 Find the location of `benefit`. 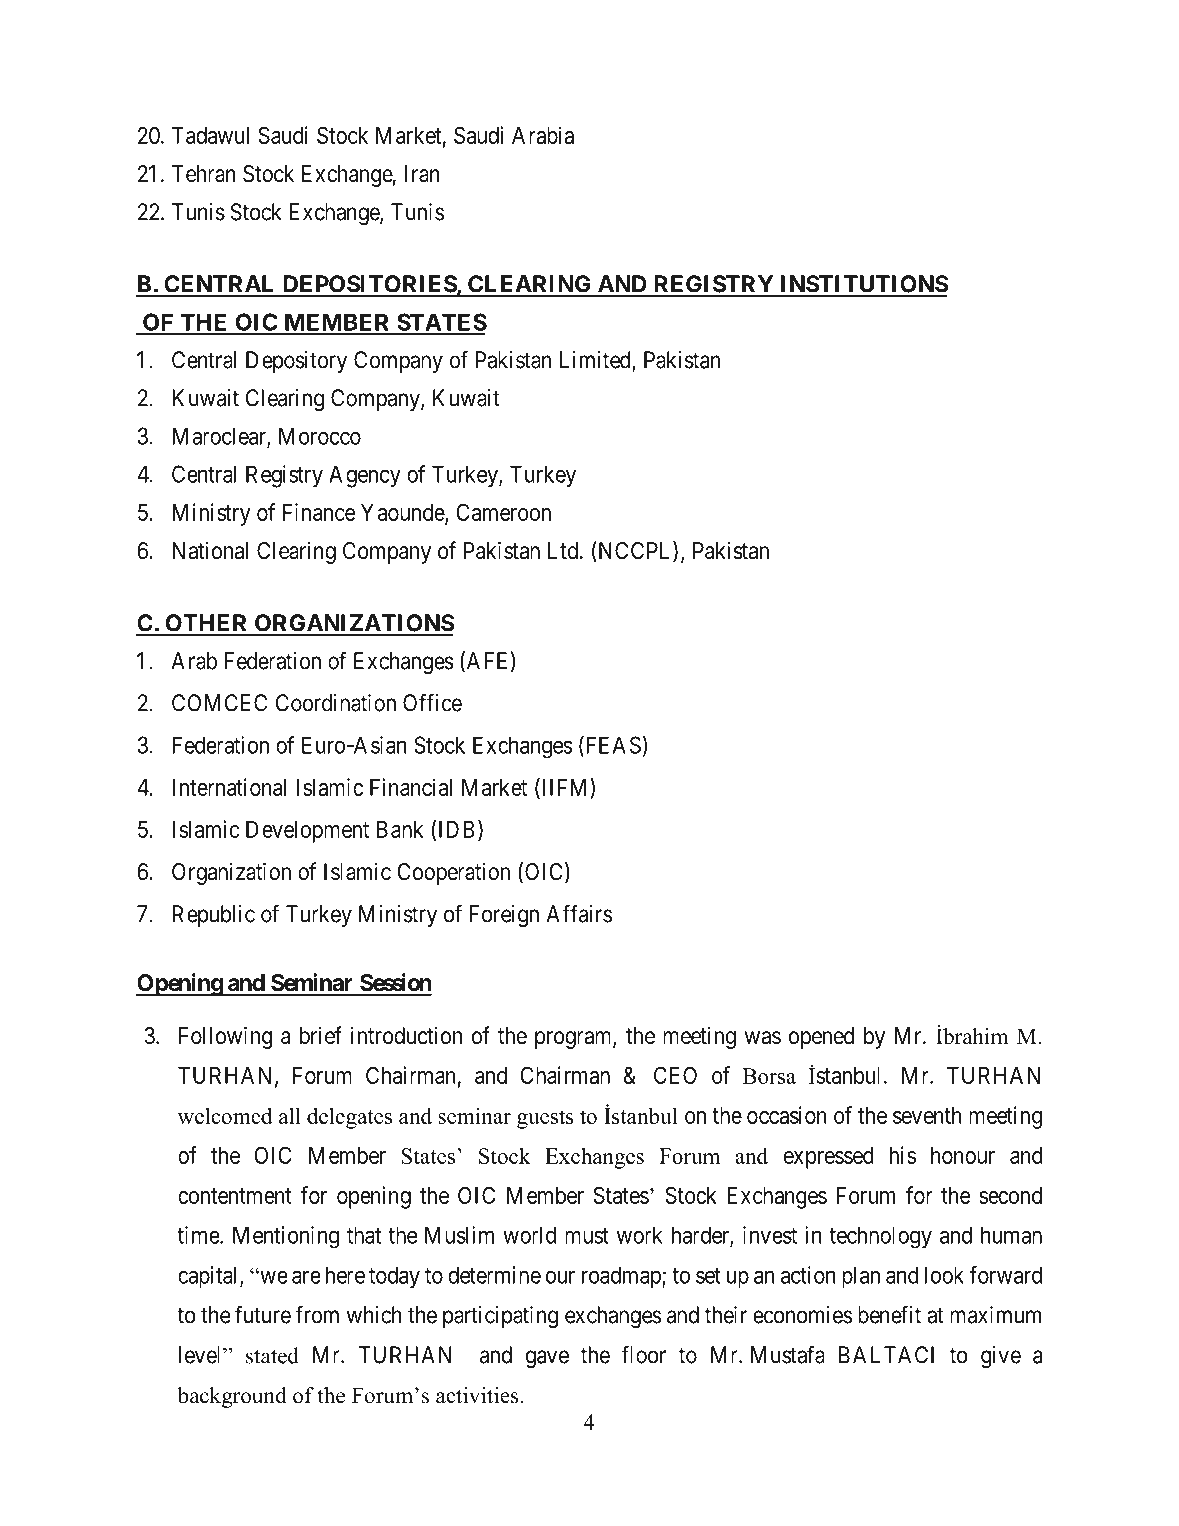

benefit is located at coordinates (889, 1314).
